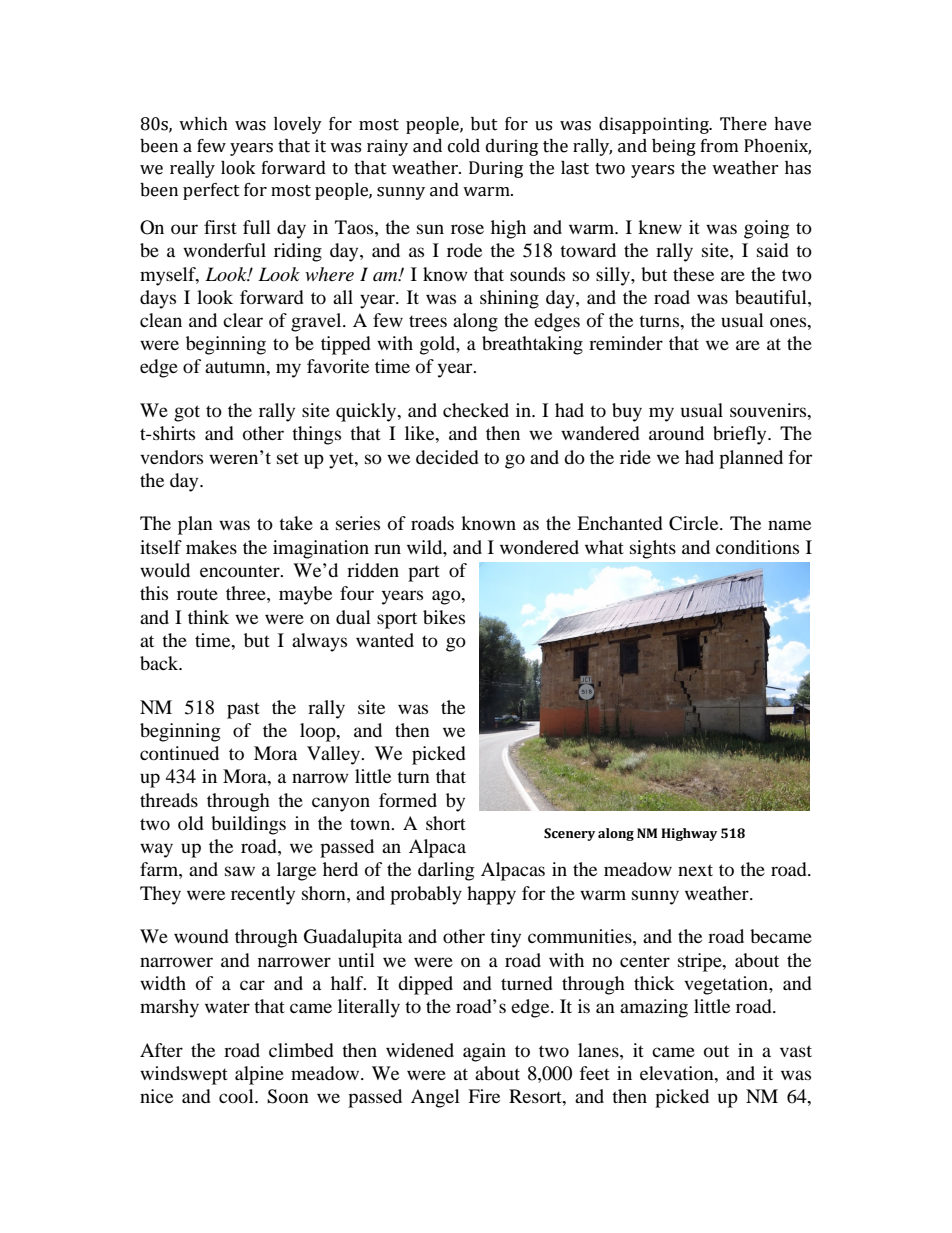 This document has width=952, height=1233. Describe the element at coordinates (192, 169) in the document. I see `really` at that location.
